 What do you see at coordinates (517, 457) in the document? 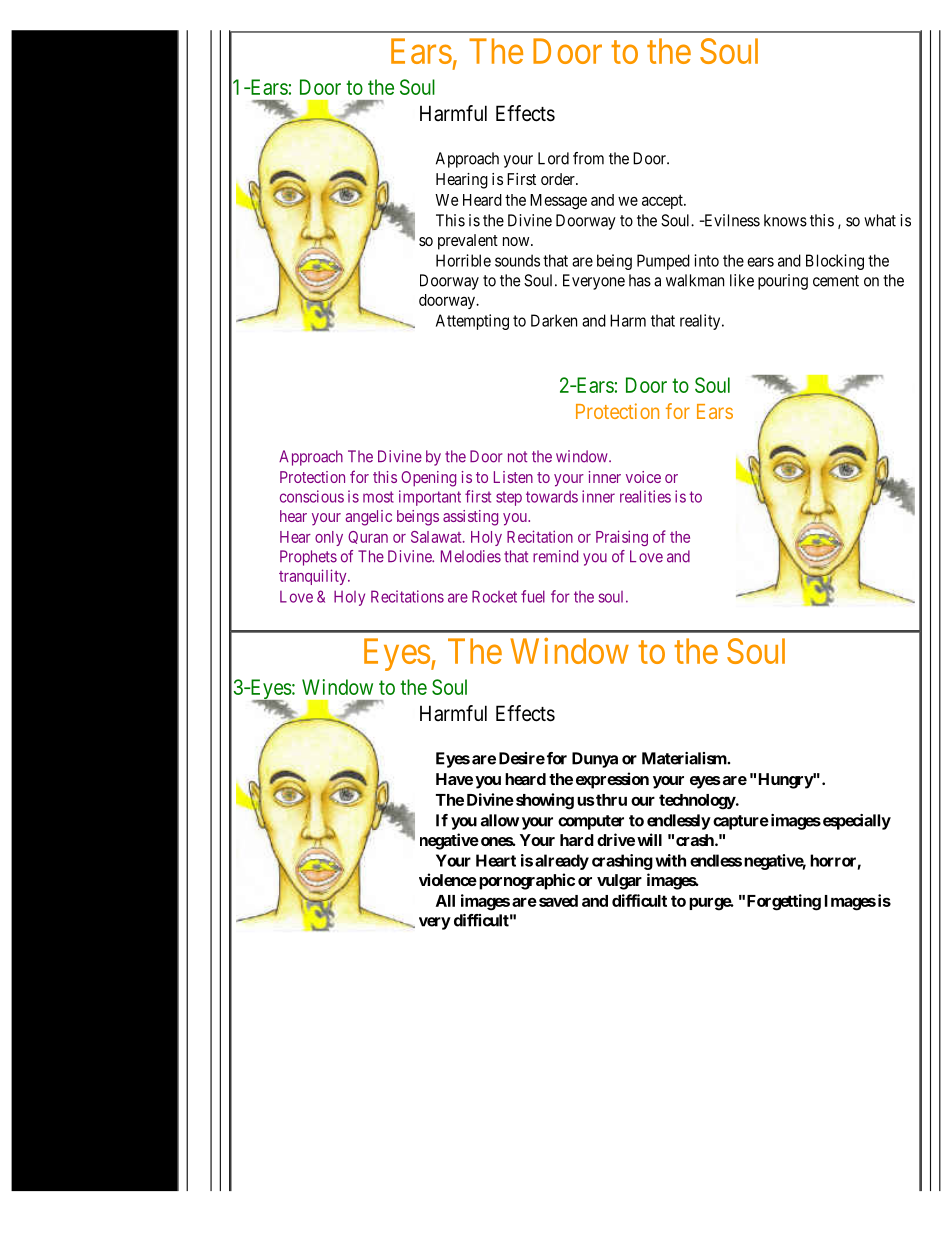
I see `not` at bounding box center [517, 457].
